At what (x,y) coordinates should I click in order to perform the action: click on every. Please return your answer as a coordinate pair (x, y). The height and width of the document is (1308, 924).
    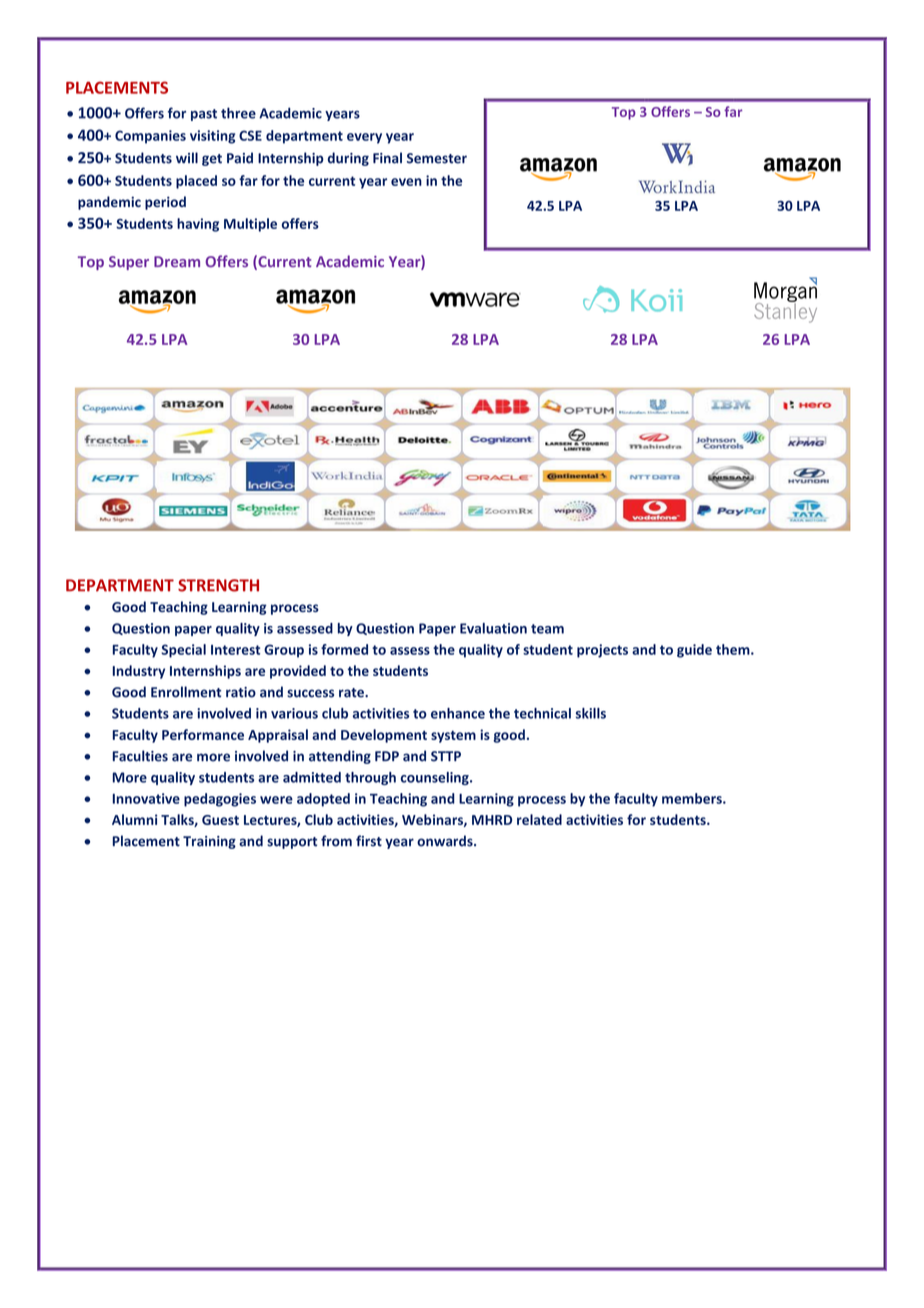
    Looking at the image, I should click on (364, 138).
